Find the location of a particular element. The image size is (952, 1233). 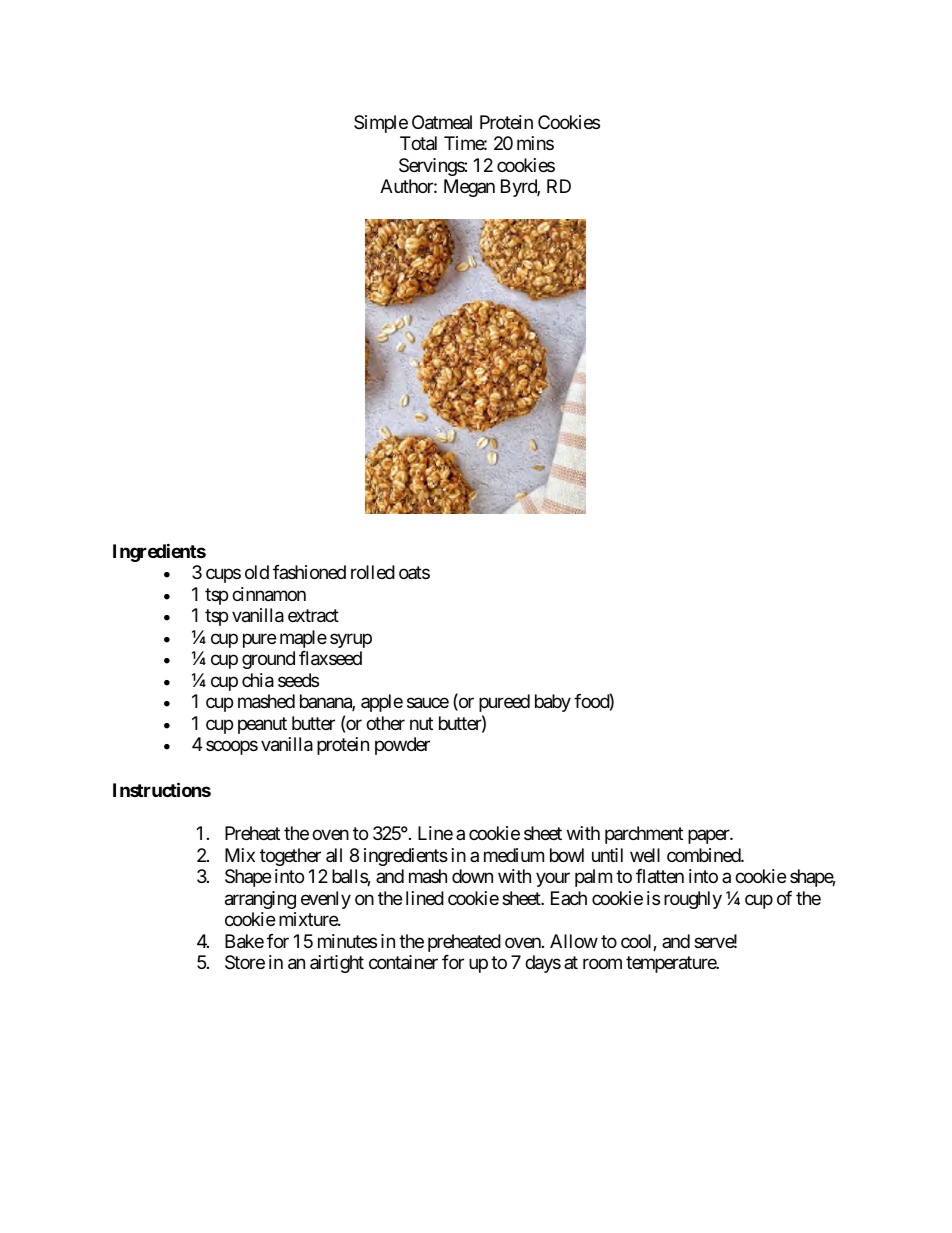

Simple is located at coordinates (381, 124).
